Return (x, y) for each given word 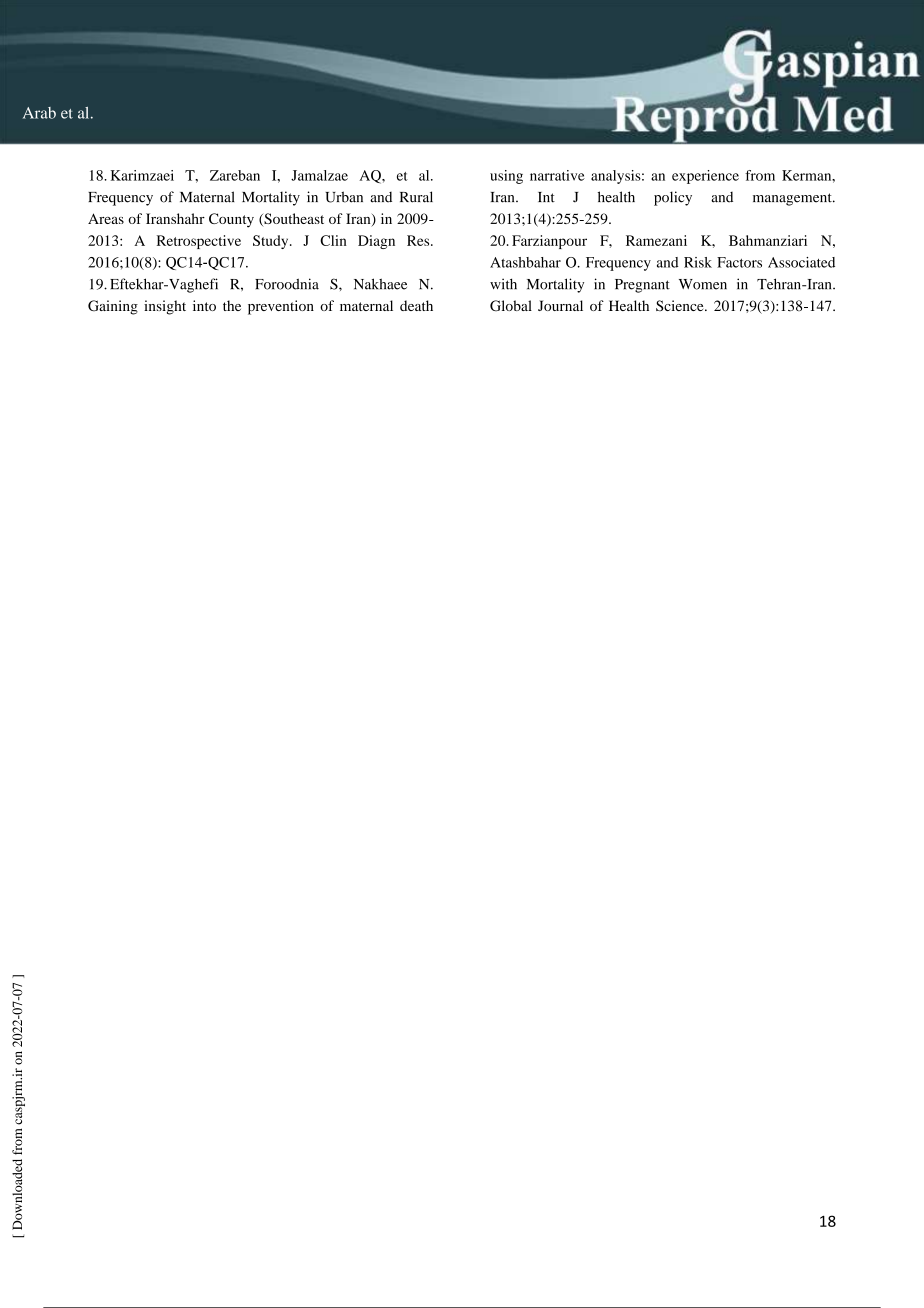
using (506, 177)
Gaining (113, 307)
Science (681, 305)
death (416, 305)
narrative (557, 175)
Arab (39, 113)
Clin (333, 240)
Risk (698, 262)
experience (705, 177)
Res (419, 240)
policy (673, 198)
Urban (344, 197)
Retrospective (199, 242)
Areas (106, 218)
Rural (416, 197)
